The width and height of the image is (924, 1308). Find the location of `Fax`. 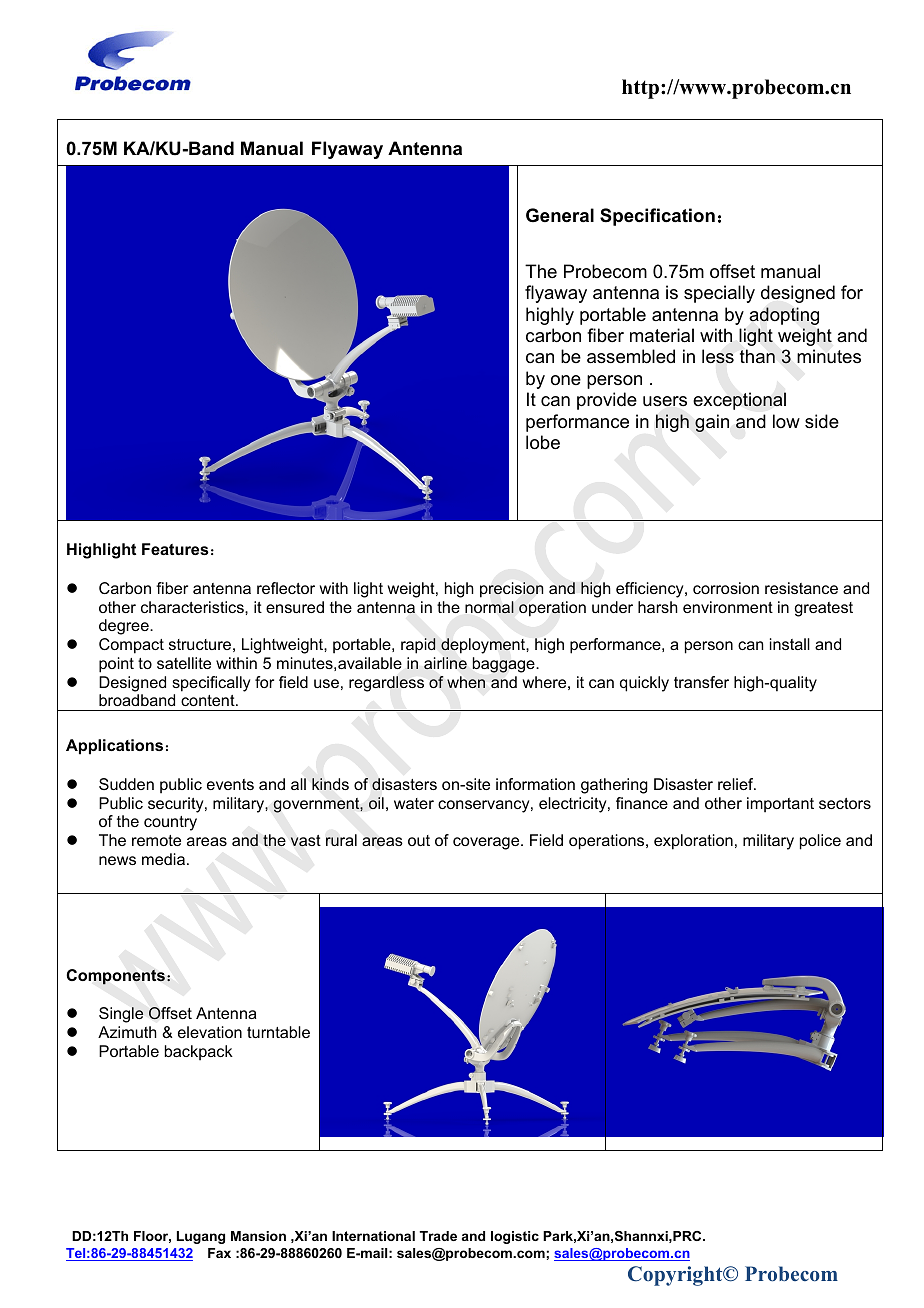

Fax is located at coordinates (219, 1253).
